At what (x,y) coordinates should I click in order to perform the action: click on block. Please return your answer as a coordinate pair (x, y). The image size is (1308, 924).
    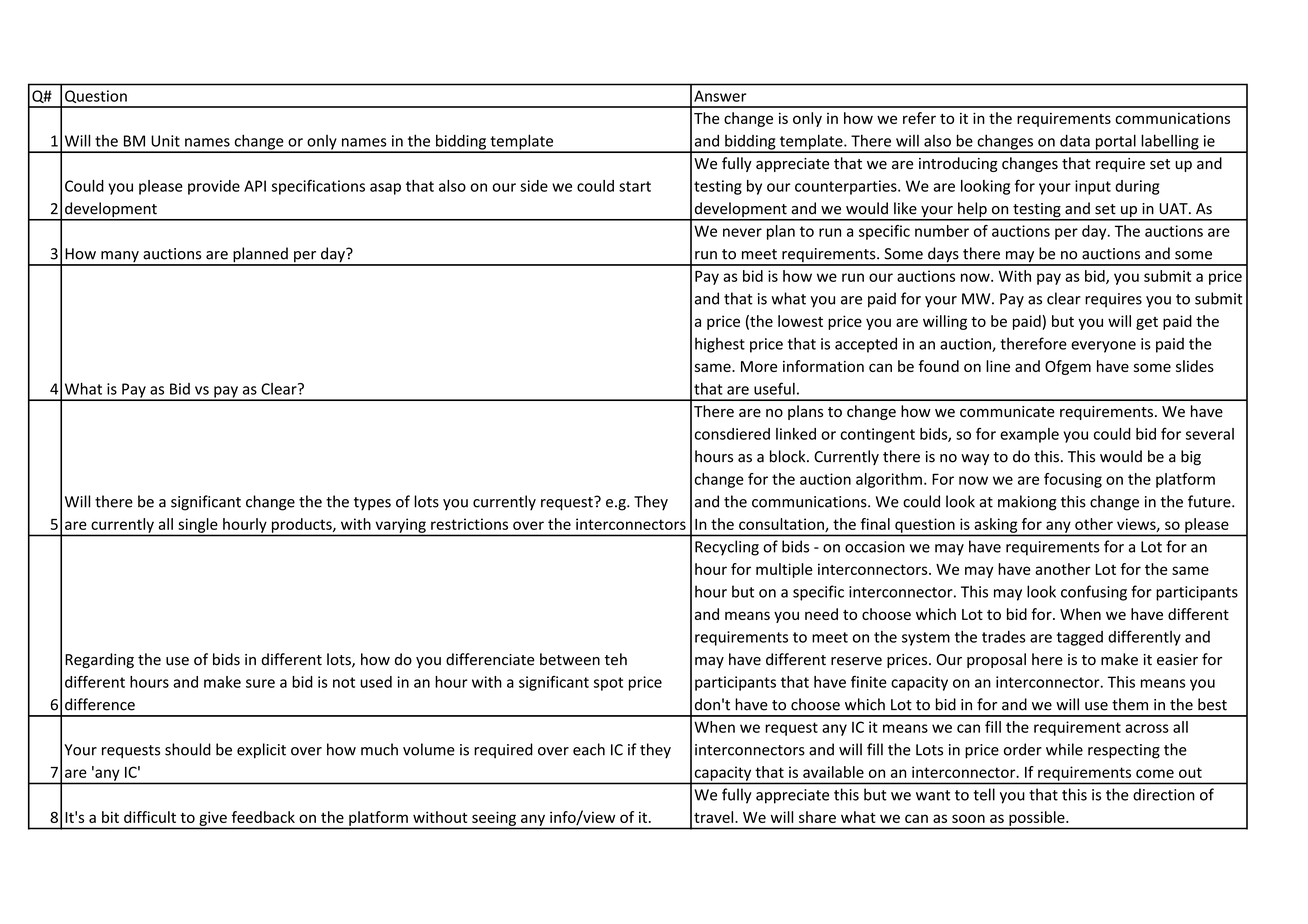
    Looking at the image, I should click on (789, 456).
